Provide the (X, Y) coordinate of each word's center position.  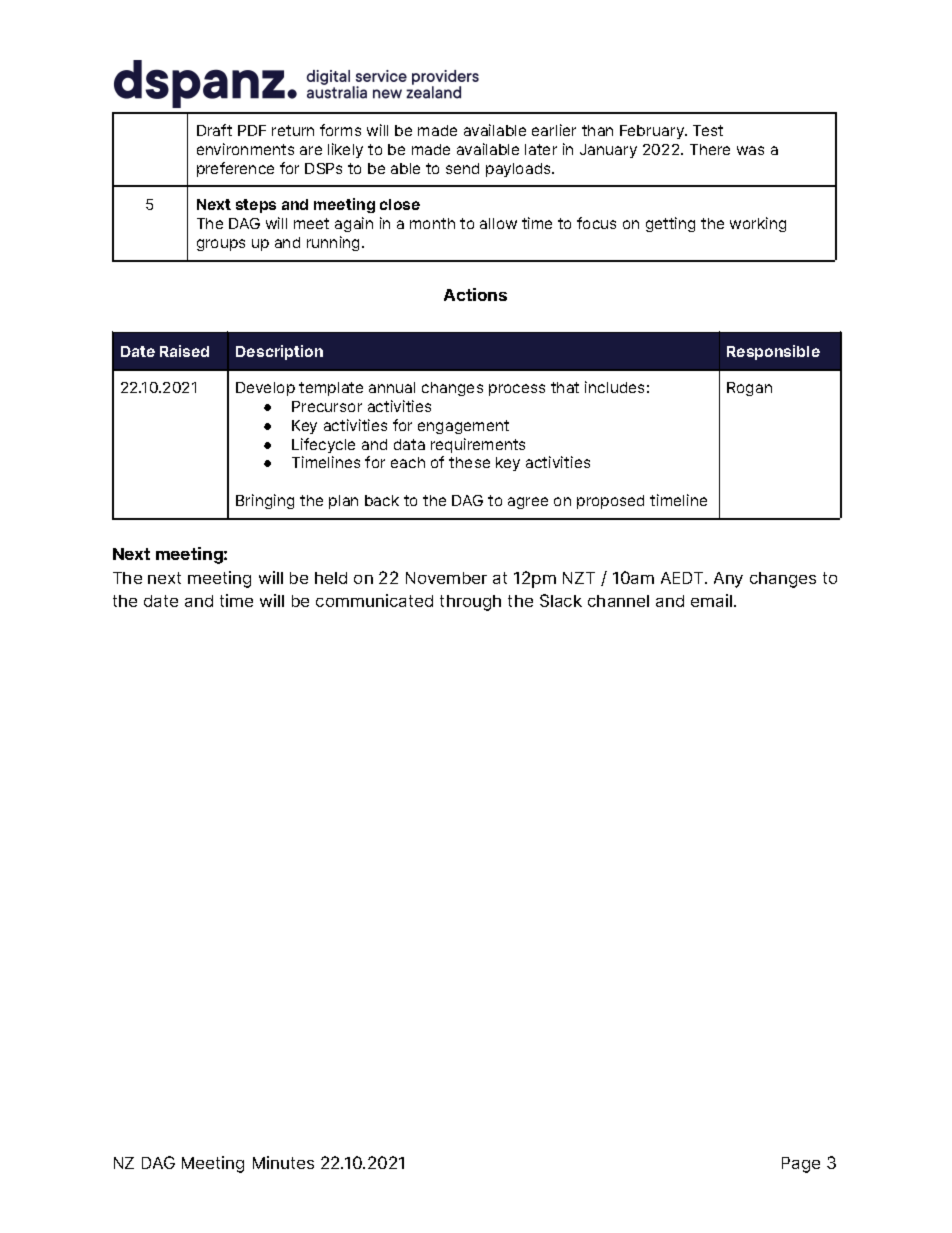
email (711, 600)
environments (245, 149)
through (470, 603)
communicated (374, 600)
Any (728, 580)
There (710, 149)
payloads (519, 170)
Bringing (265, 501)
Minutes (283, 1162)
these (469, 462)
